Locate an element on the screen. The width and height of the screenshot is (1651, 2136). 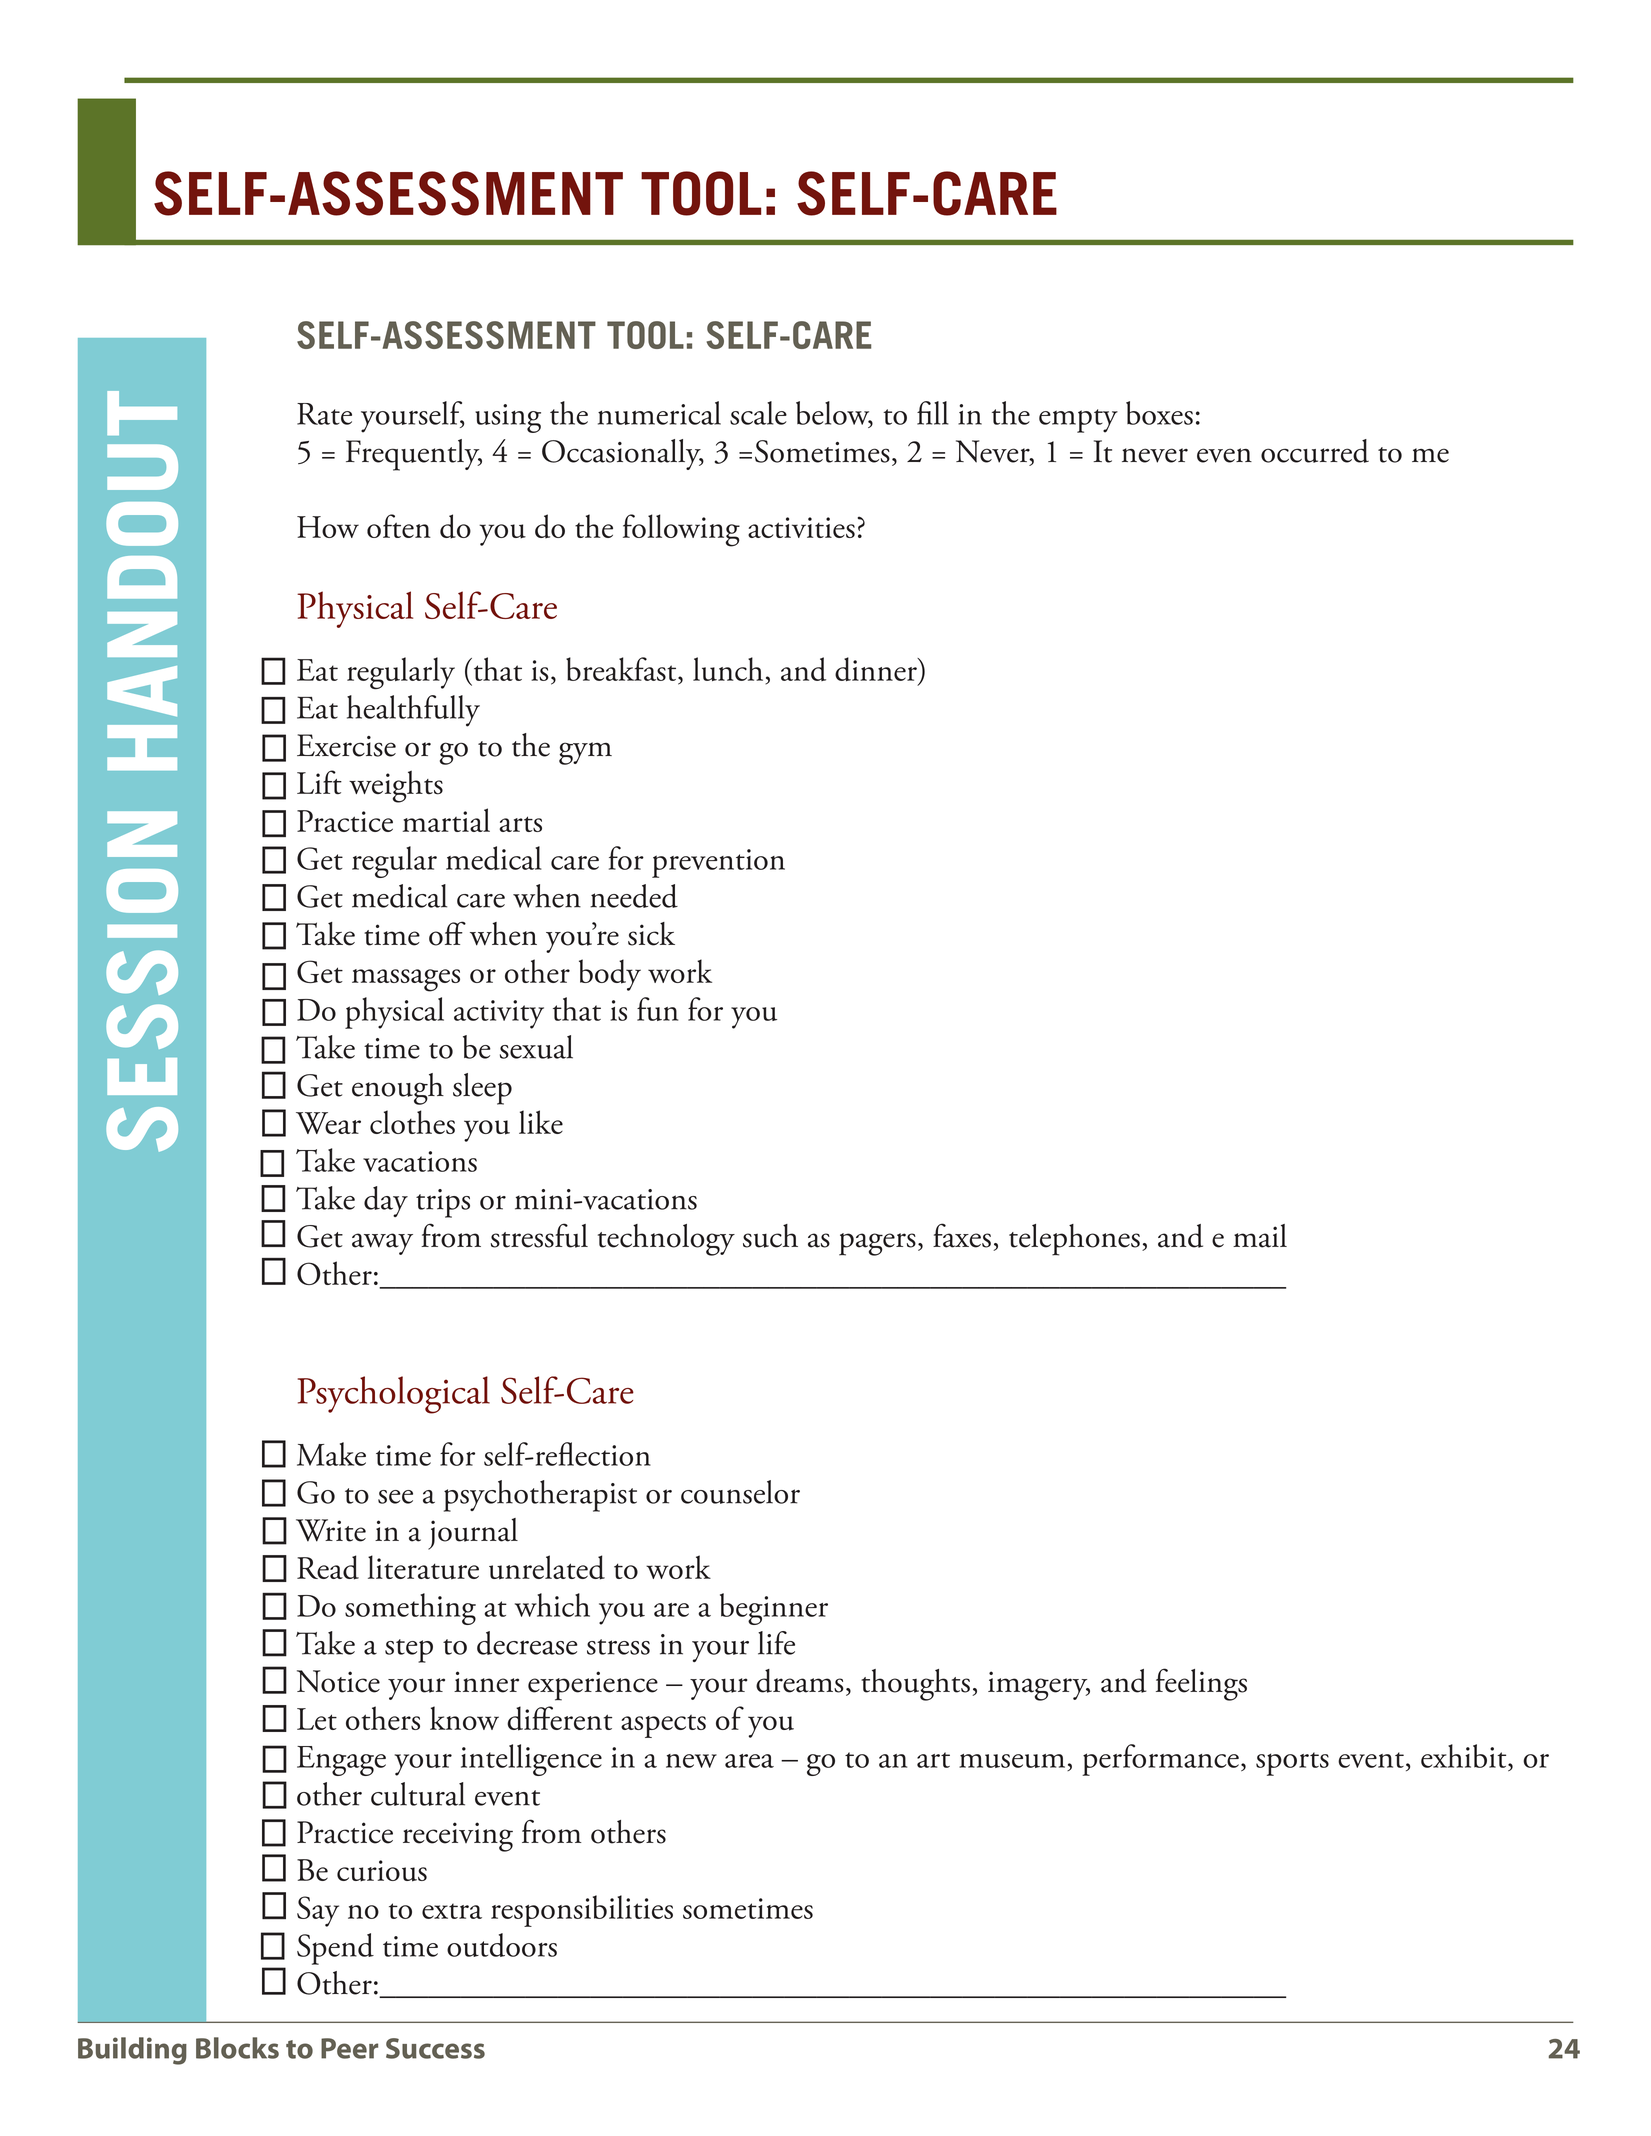
massages is located at coordinates (406, 980).
